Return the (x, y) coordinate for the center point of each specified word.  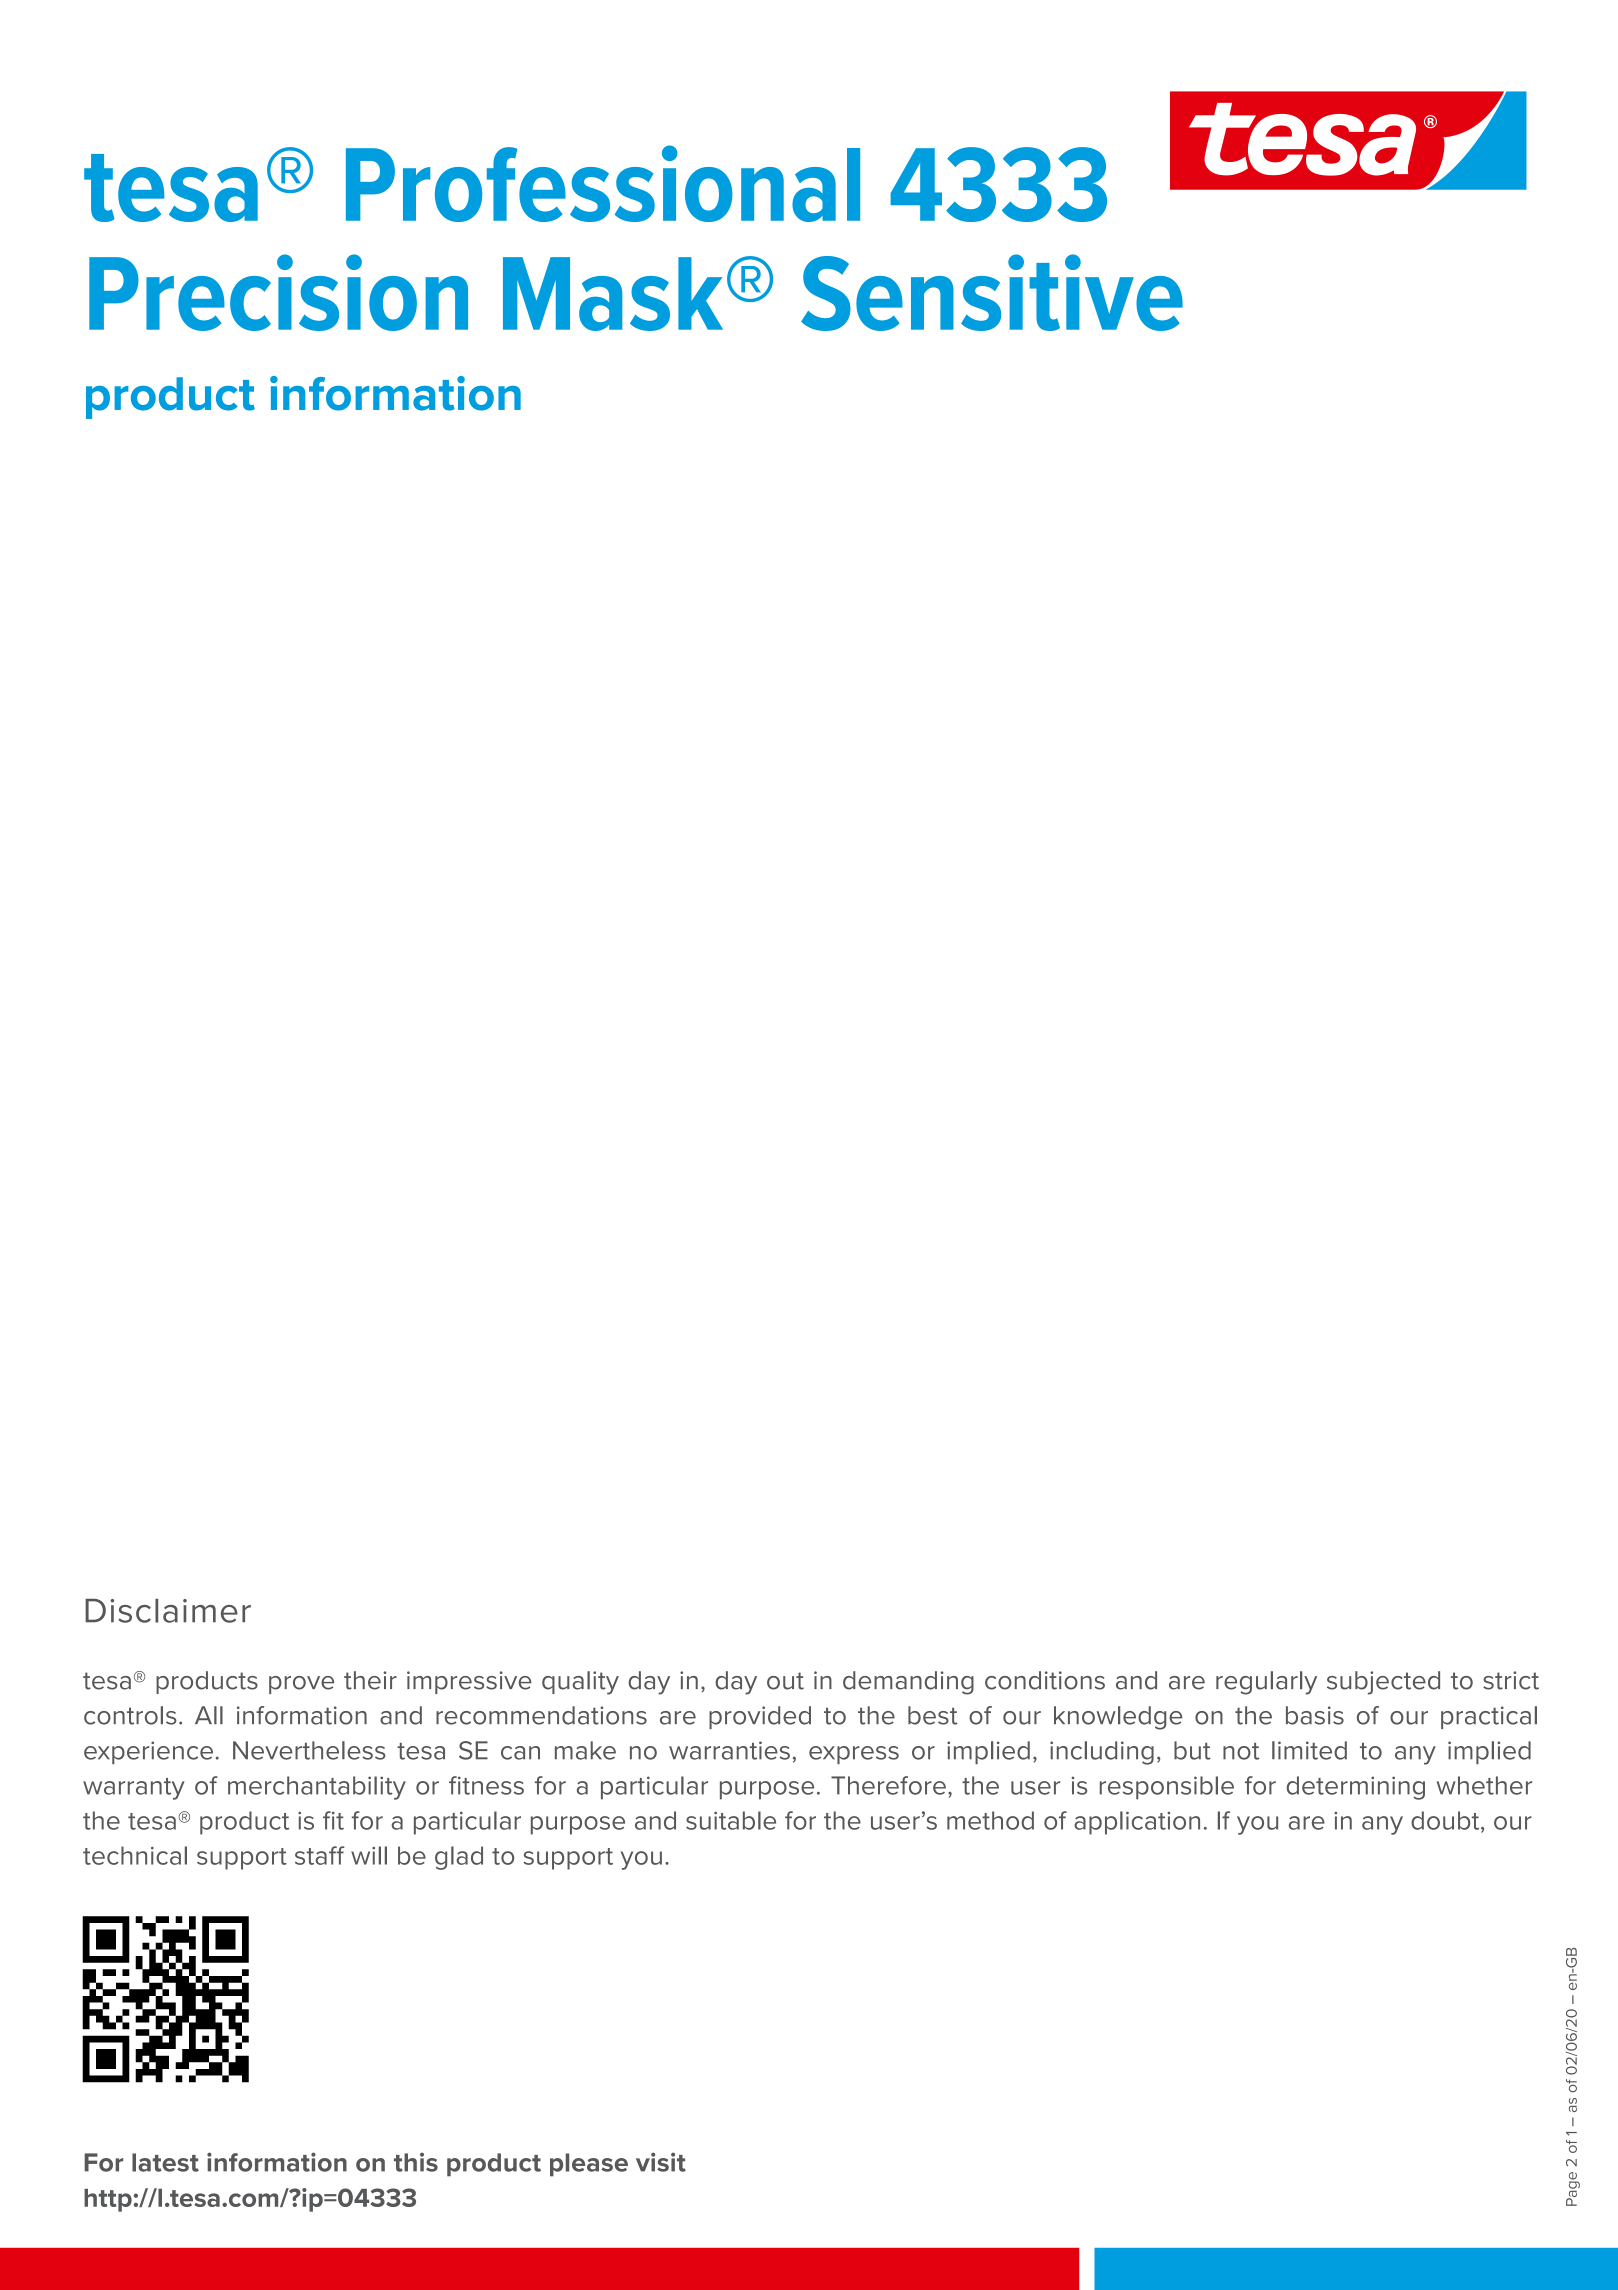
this (416, 2162)
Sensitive (992, 292)
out (785, 1681)
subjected (1383, 1683)
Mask (613, 294)
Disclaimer (168, 1611)
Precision (278, 292)
